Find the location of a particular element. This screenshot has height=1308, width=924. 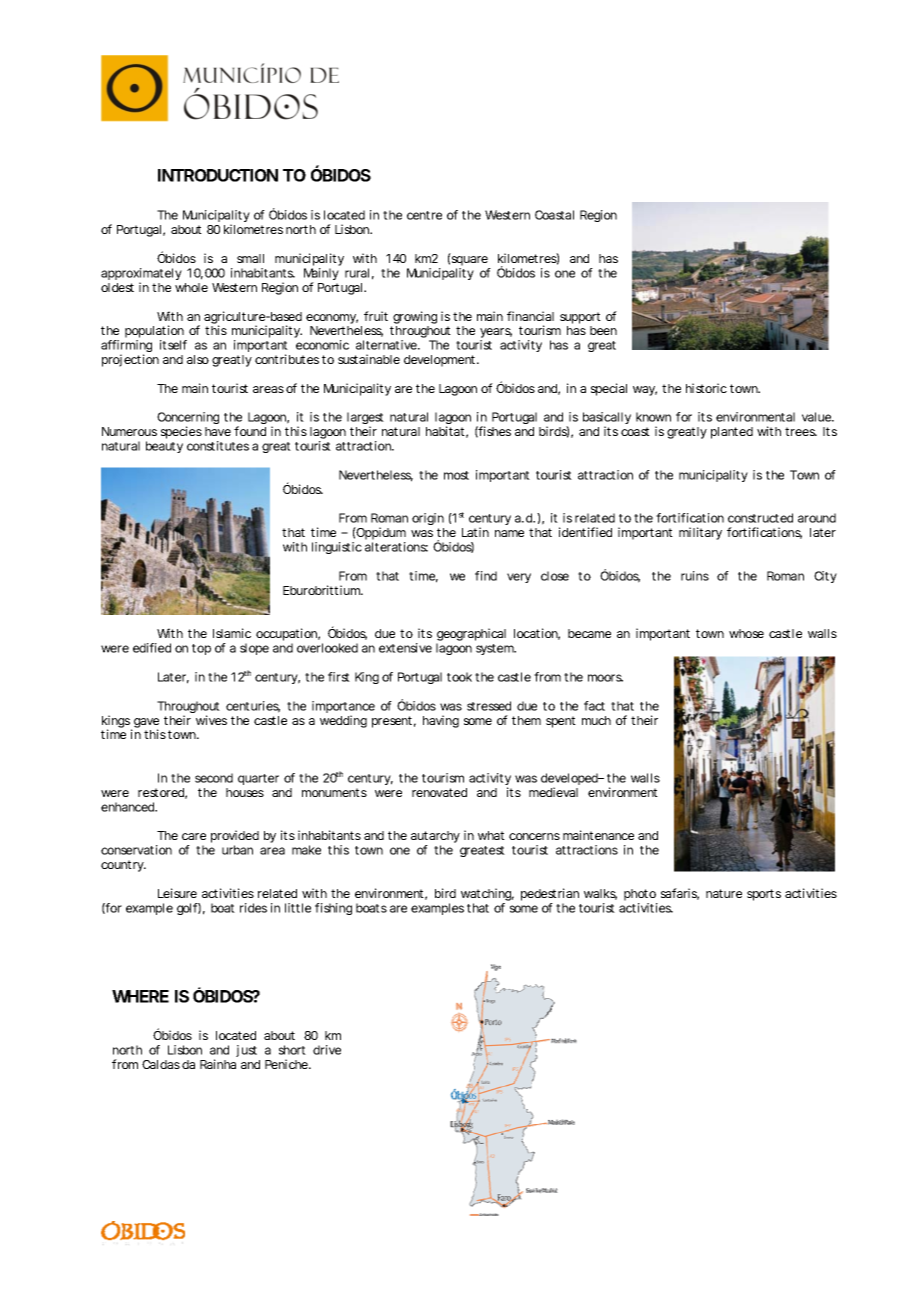

centre is located at coordinates (424, 215).
